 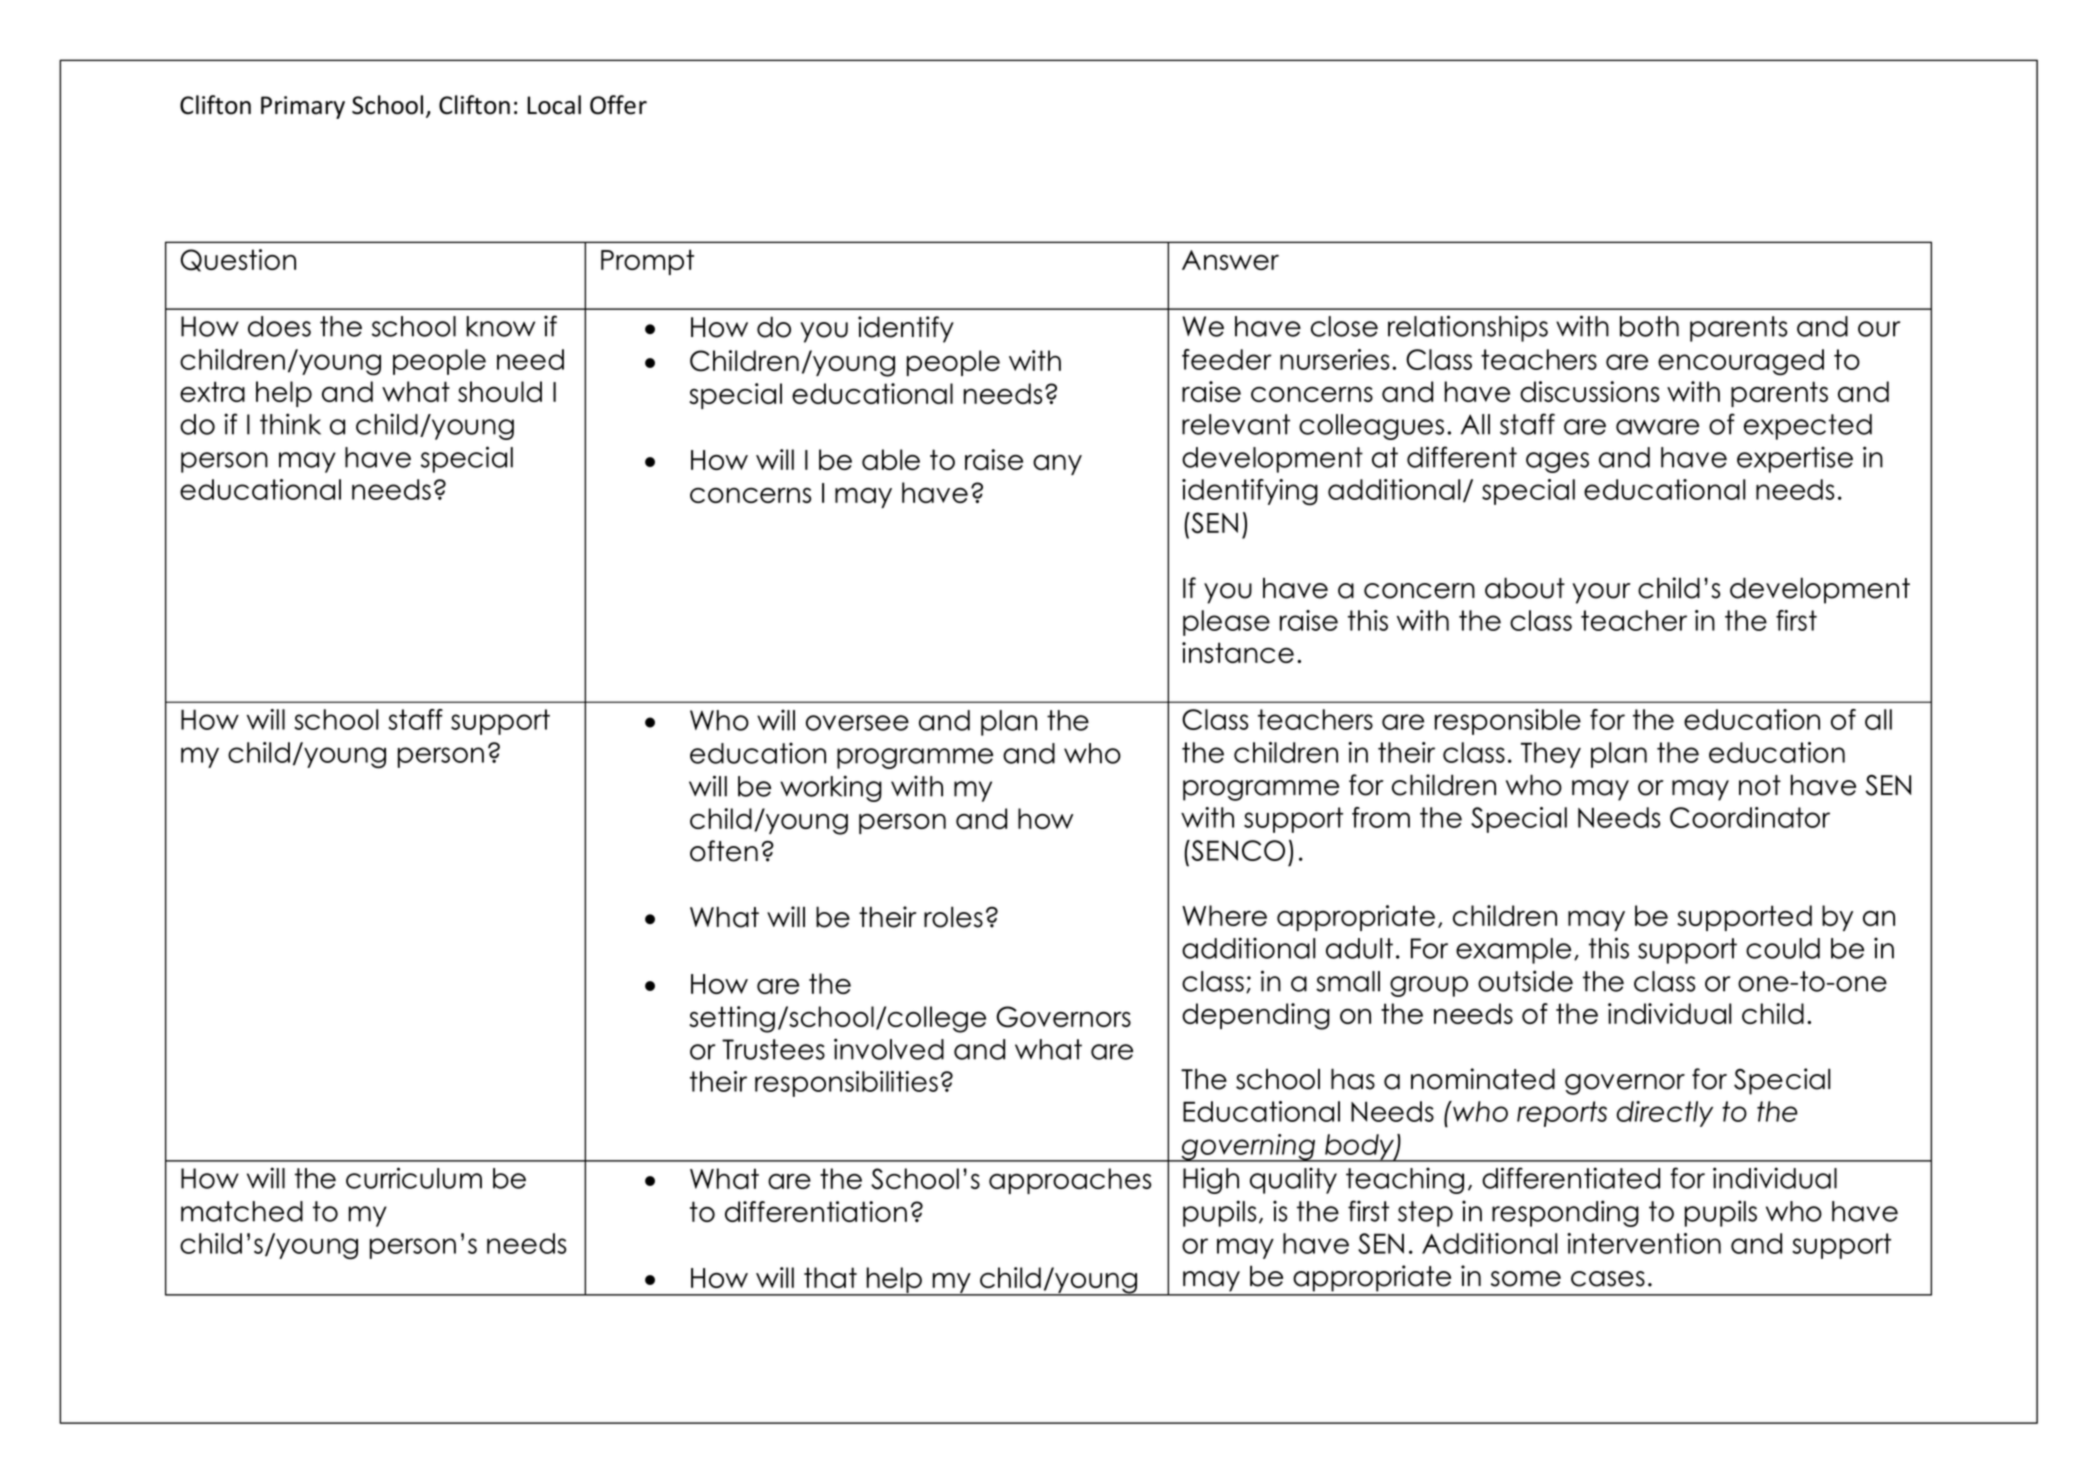 What do you see at coordinates (303, 107) in the document?
I see `Primary` at bounding box center [303, 107].
